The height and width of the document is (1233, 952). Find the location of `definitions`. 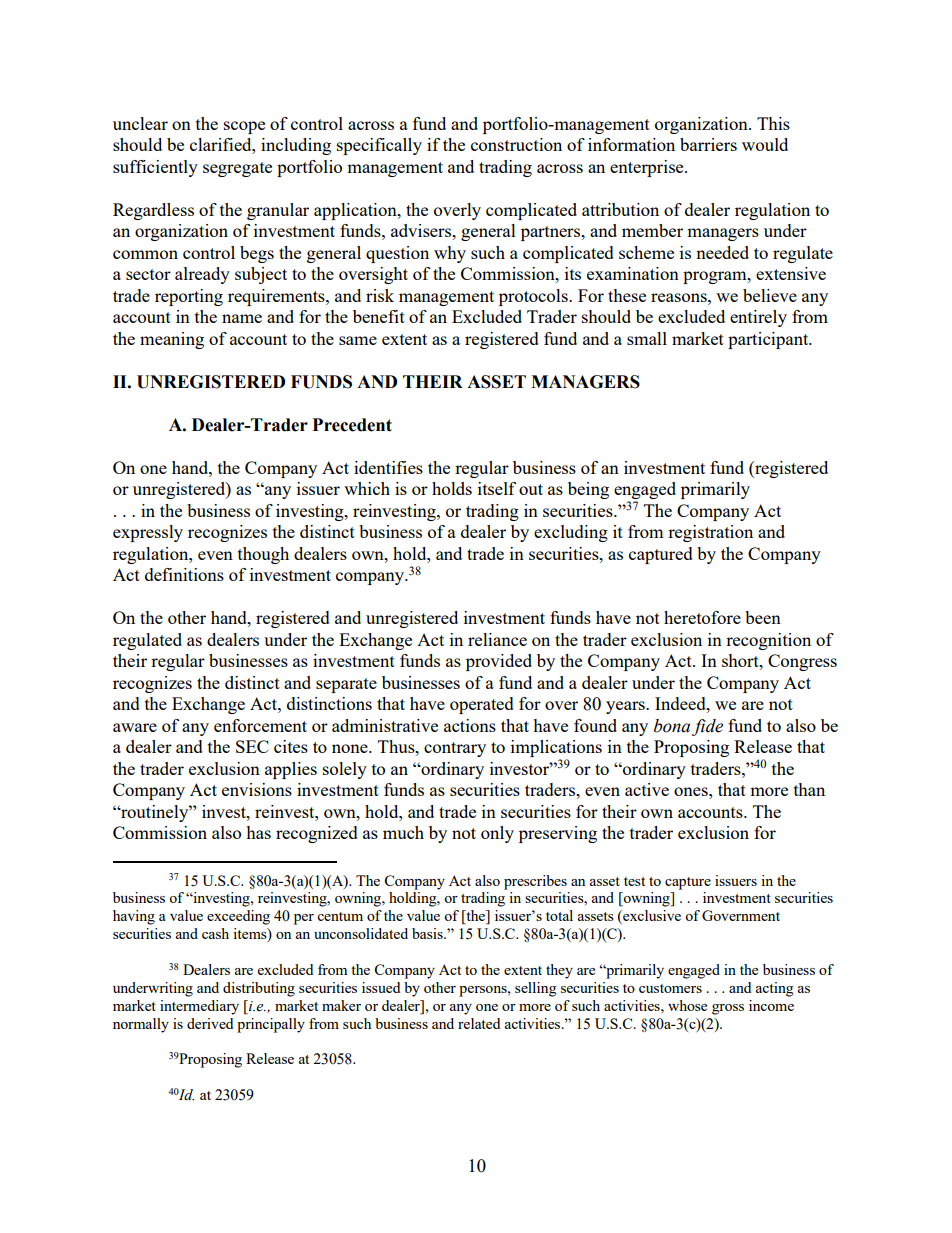

definitions is located at coordinates (184, 574).
